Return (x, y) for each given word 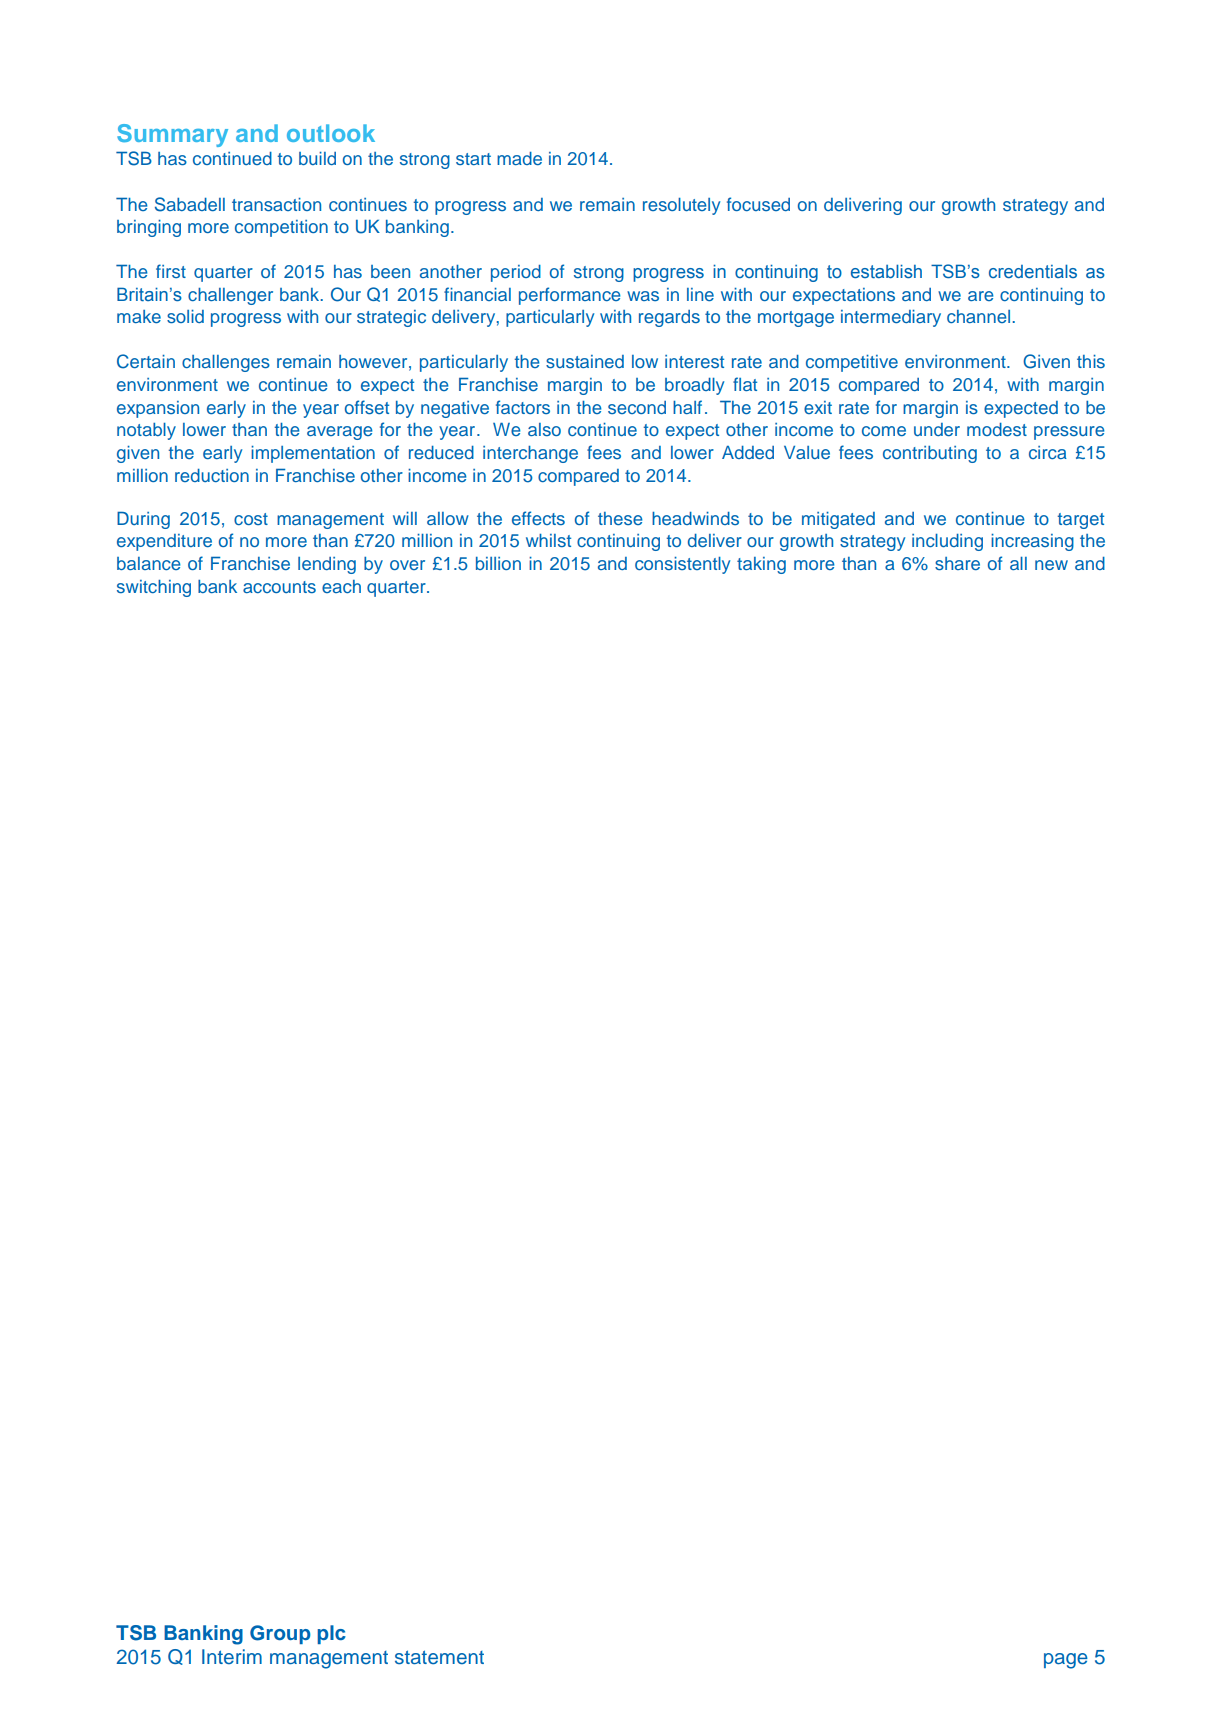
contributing (930, 454)
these (620, 518)
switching (154, 588)
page (1066, 1661)
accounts (279, 587)
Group (280, 1634)
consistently (682, 565)
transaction (276, 204)
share (957, 563)
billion (498, 563)
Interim (232, 1656)
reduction (212, 475)
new (1051, 565)
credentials (1033, 271)
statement (439, 1657)
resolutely (681, 206)
